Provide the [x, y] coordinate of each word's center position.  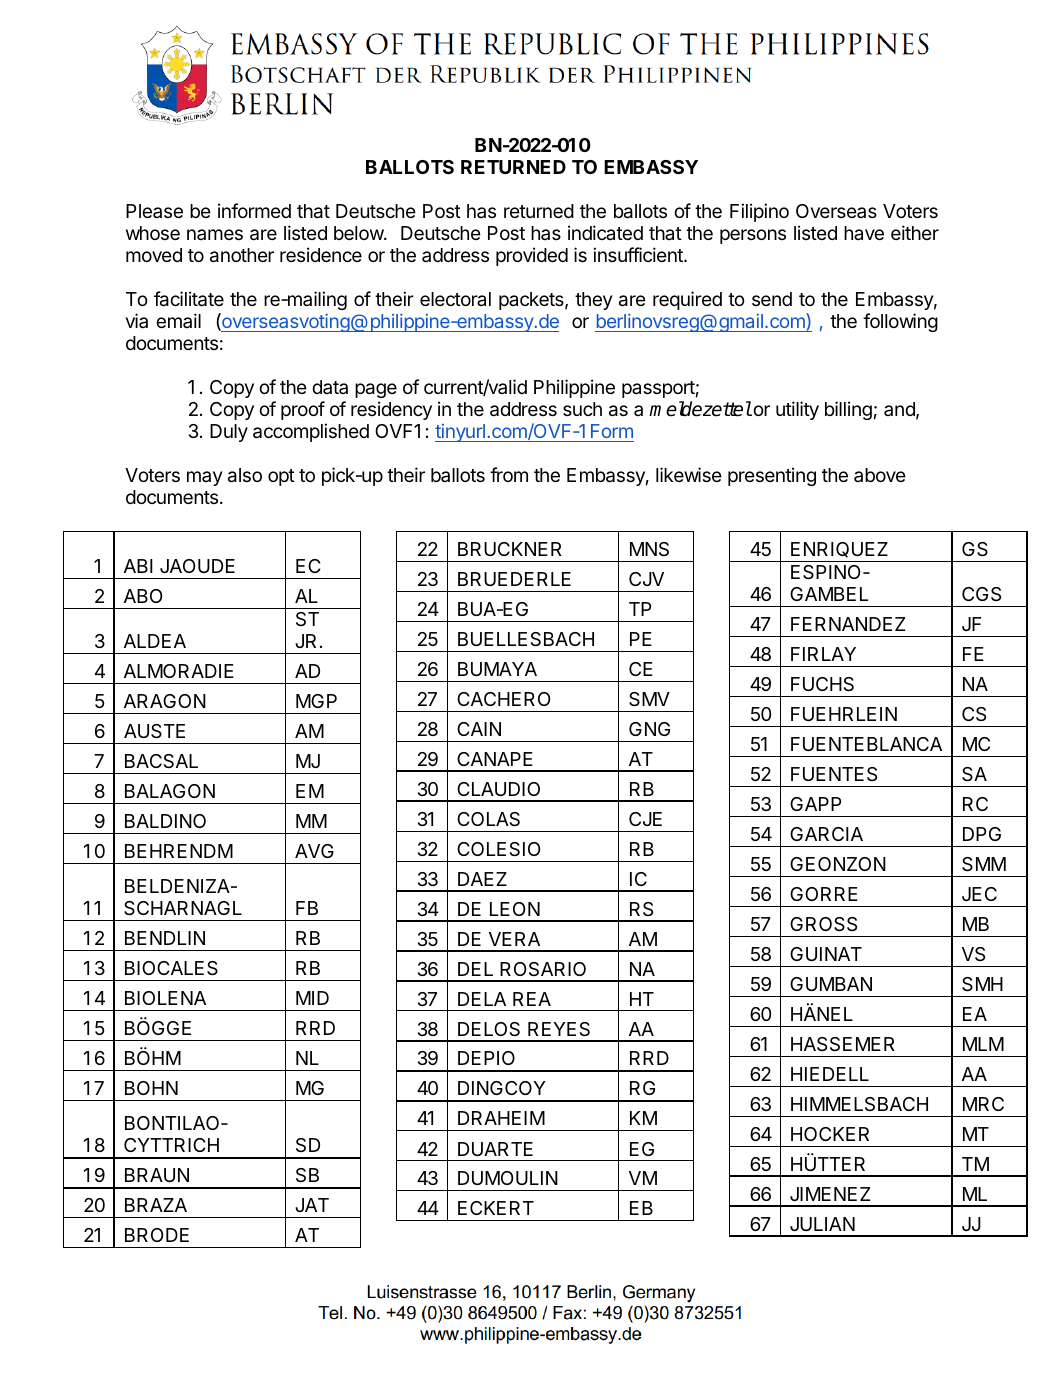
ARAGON [165, 701]
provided [532, 256]
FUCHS [822, 684]
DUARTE [495, 1149]
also [245, 475]
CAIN [479, 729]
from [509, 474]
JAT [312, 1205]
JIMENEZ [830, 1194]
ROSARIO [543, 969]
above [880, 475]
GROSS [823, 924]
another [242, 255]
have [864, 233]
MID [312, 998]
